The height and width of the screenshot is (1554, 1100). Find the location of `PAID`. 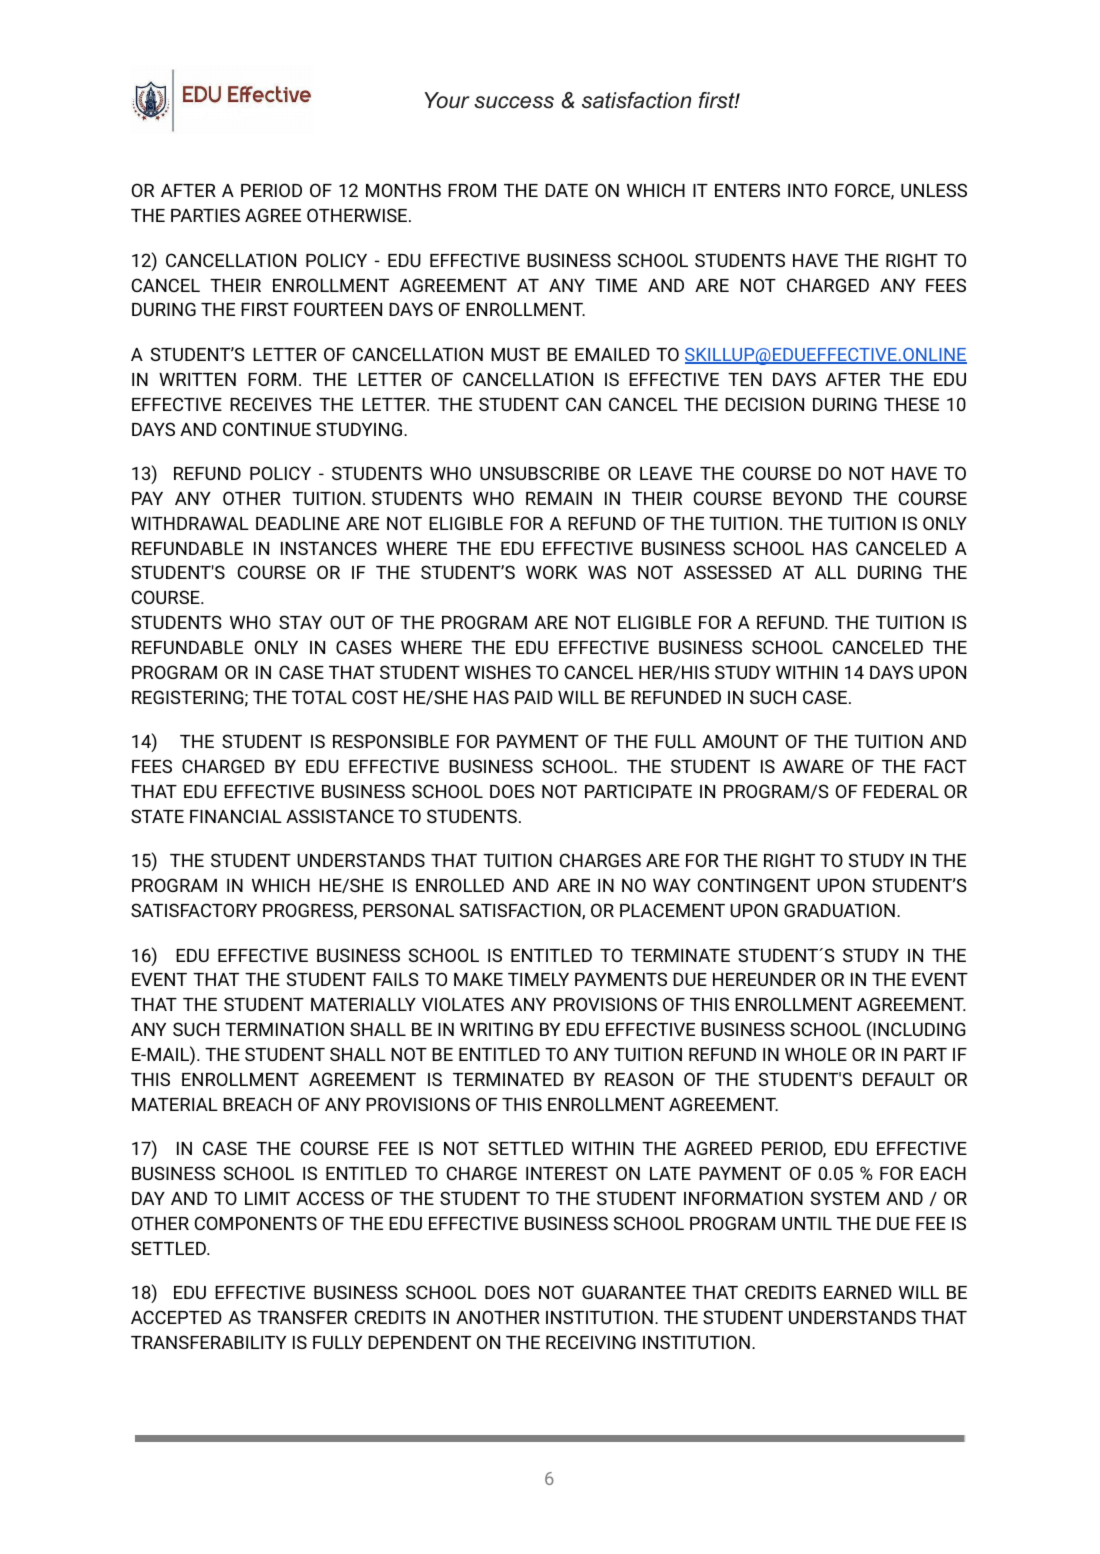

PAID is located at coordinates (534, 697).
